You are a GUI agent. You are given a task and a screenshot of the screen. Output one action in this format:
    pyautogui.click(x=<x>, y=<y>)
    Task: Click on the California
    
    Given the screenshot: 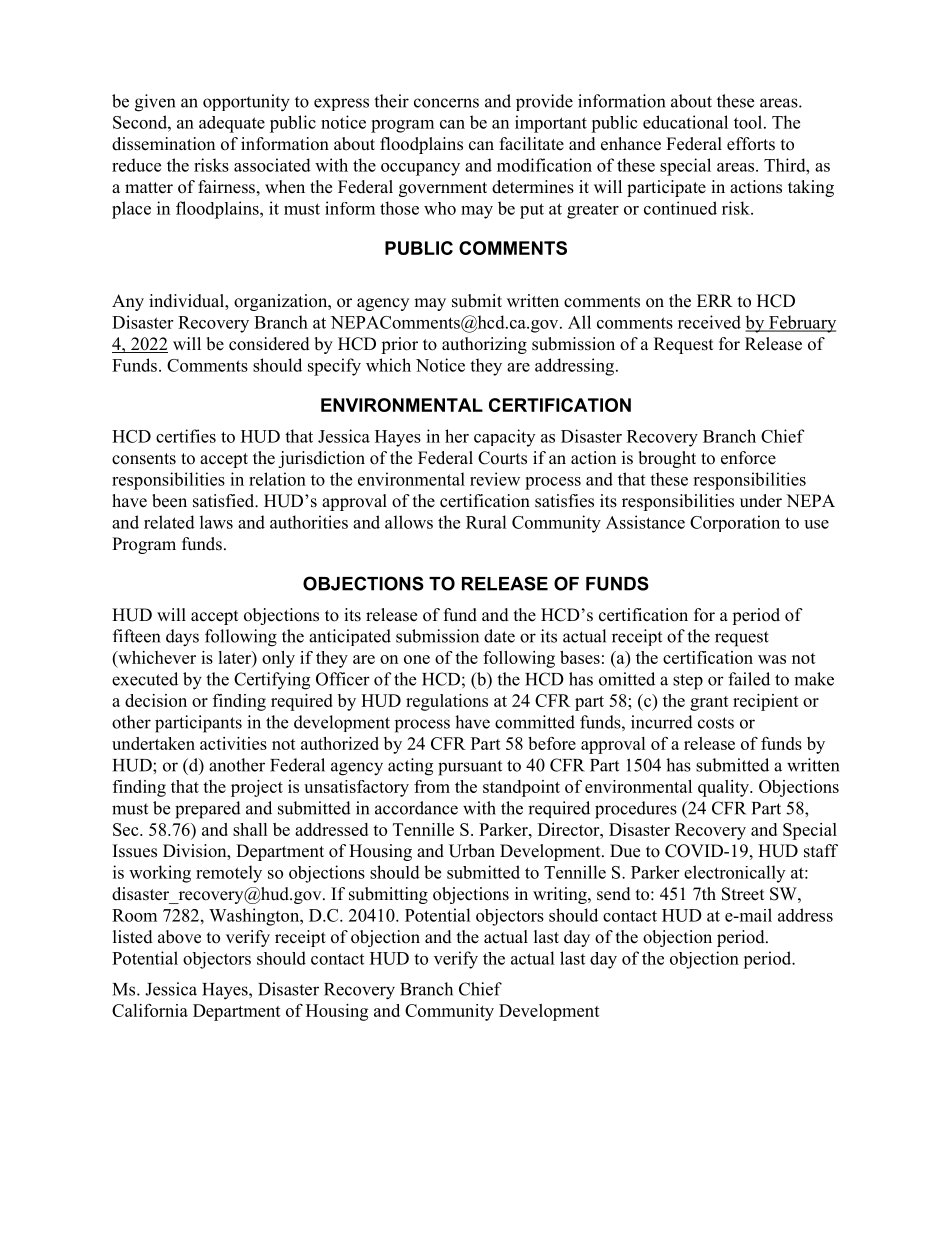 What is the action you would take?
    pyautogui.click(x=150, y=1010)
